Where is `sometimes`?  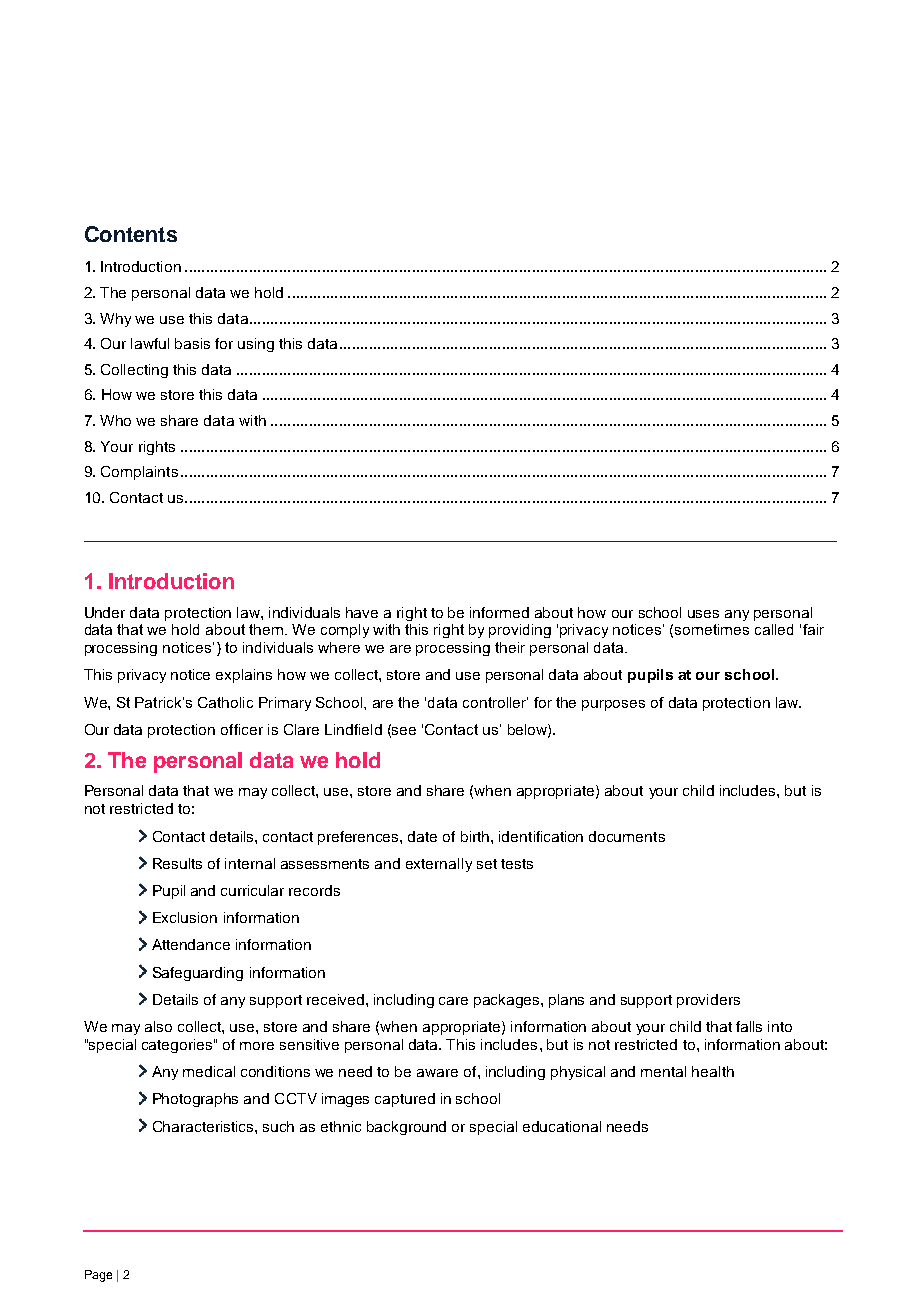 sometimes is located at coordinates (712, 629).
